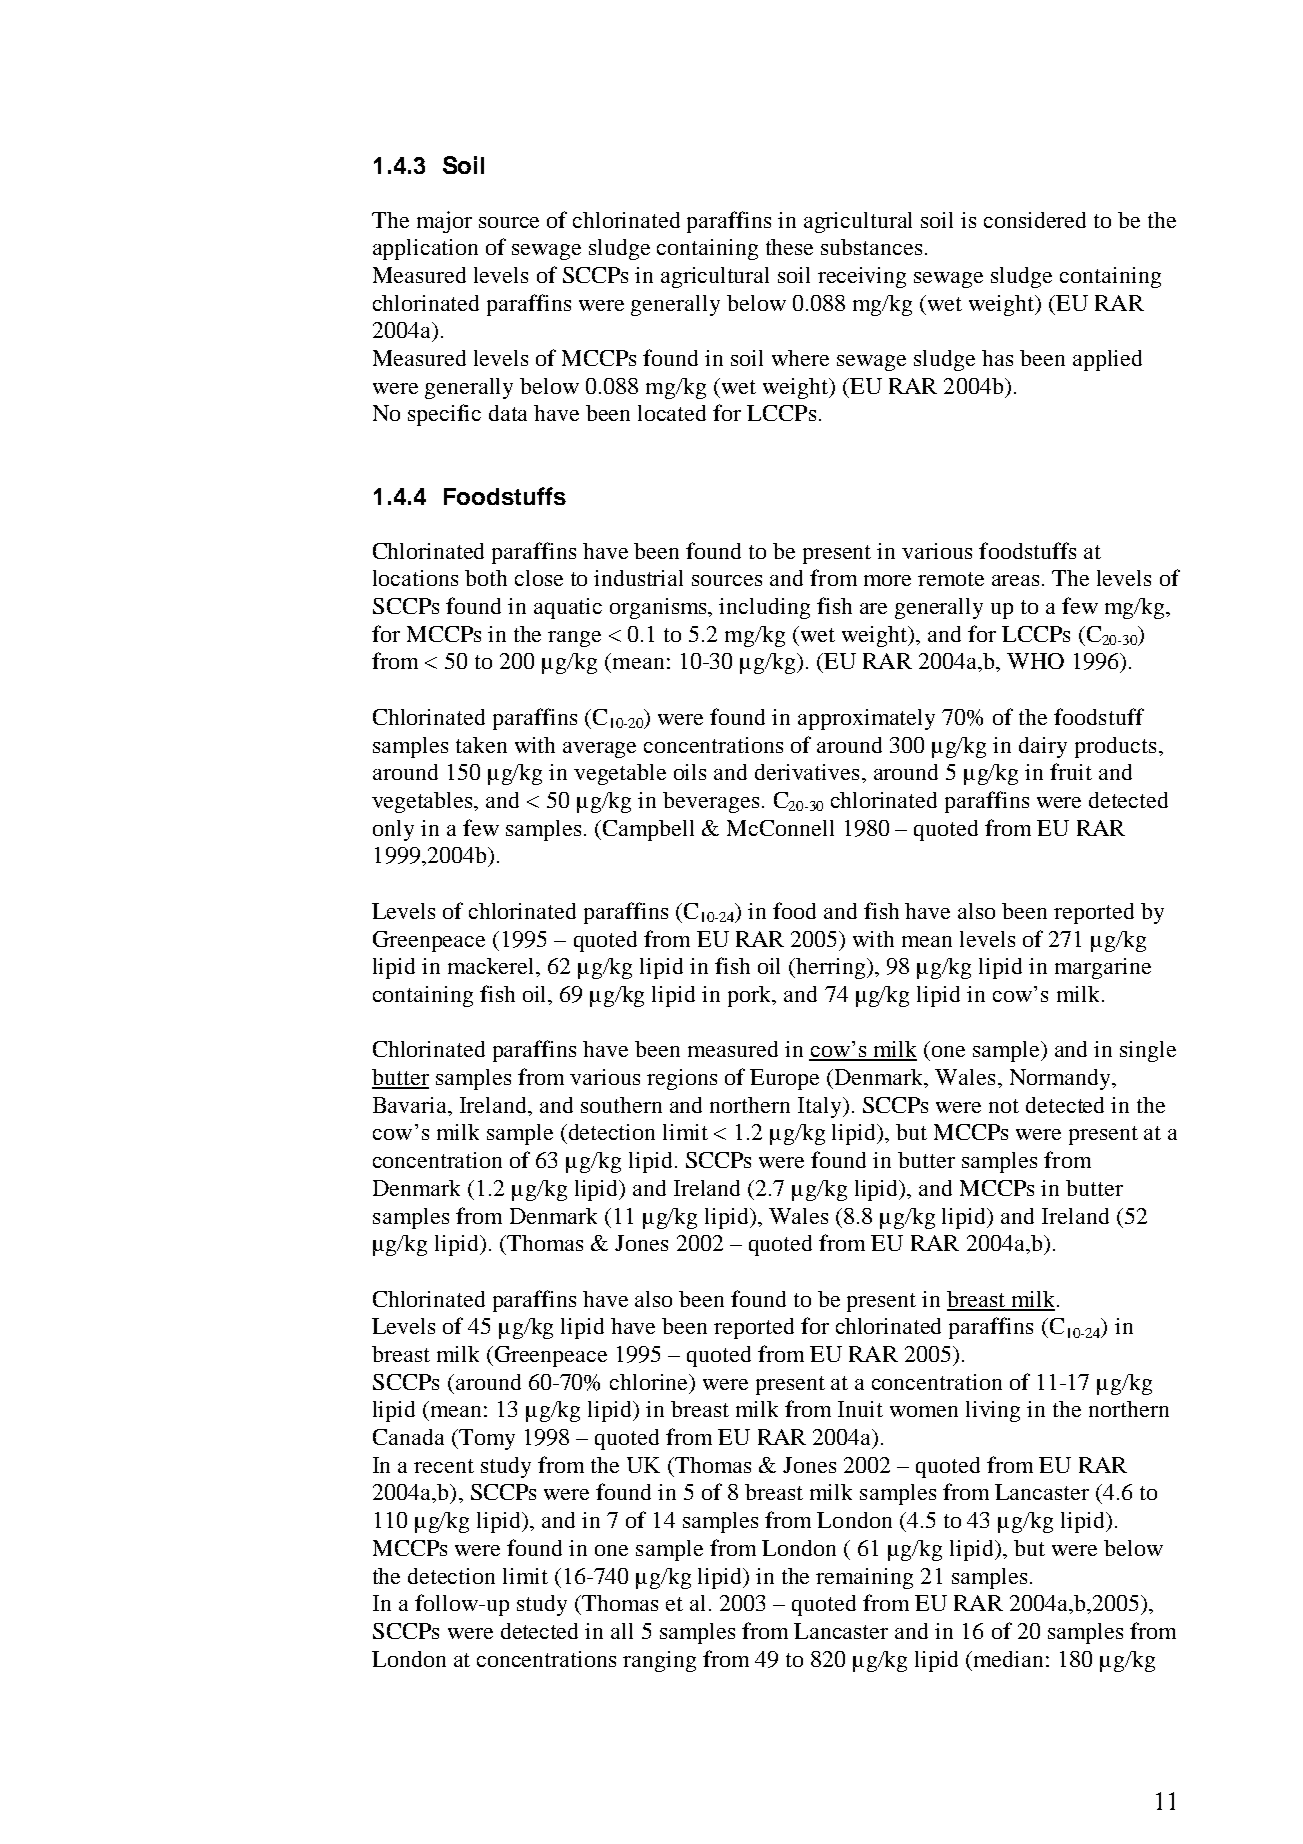 This screenshot has height=1844, width=1303. Describe the element at coordinates (993, 1411) in the screenshot. I see `living` at that location.
